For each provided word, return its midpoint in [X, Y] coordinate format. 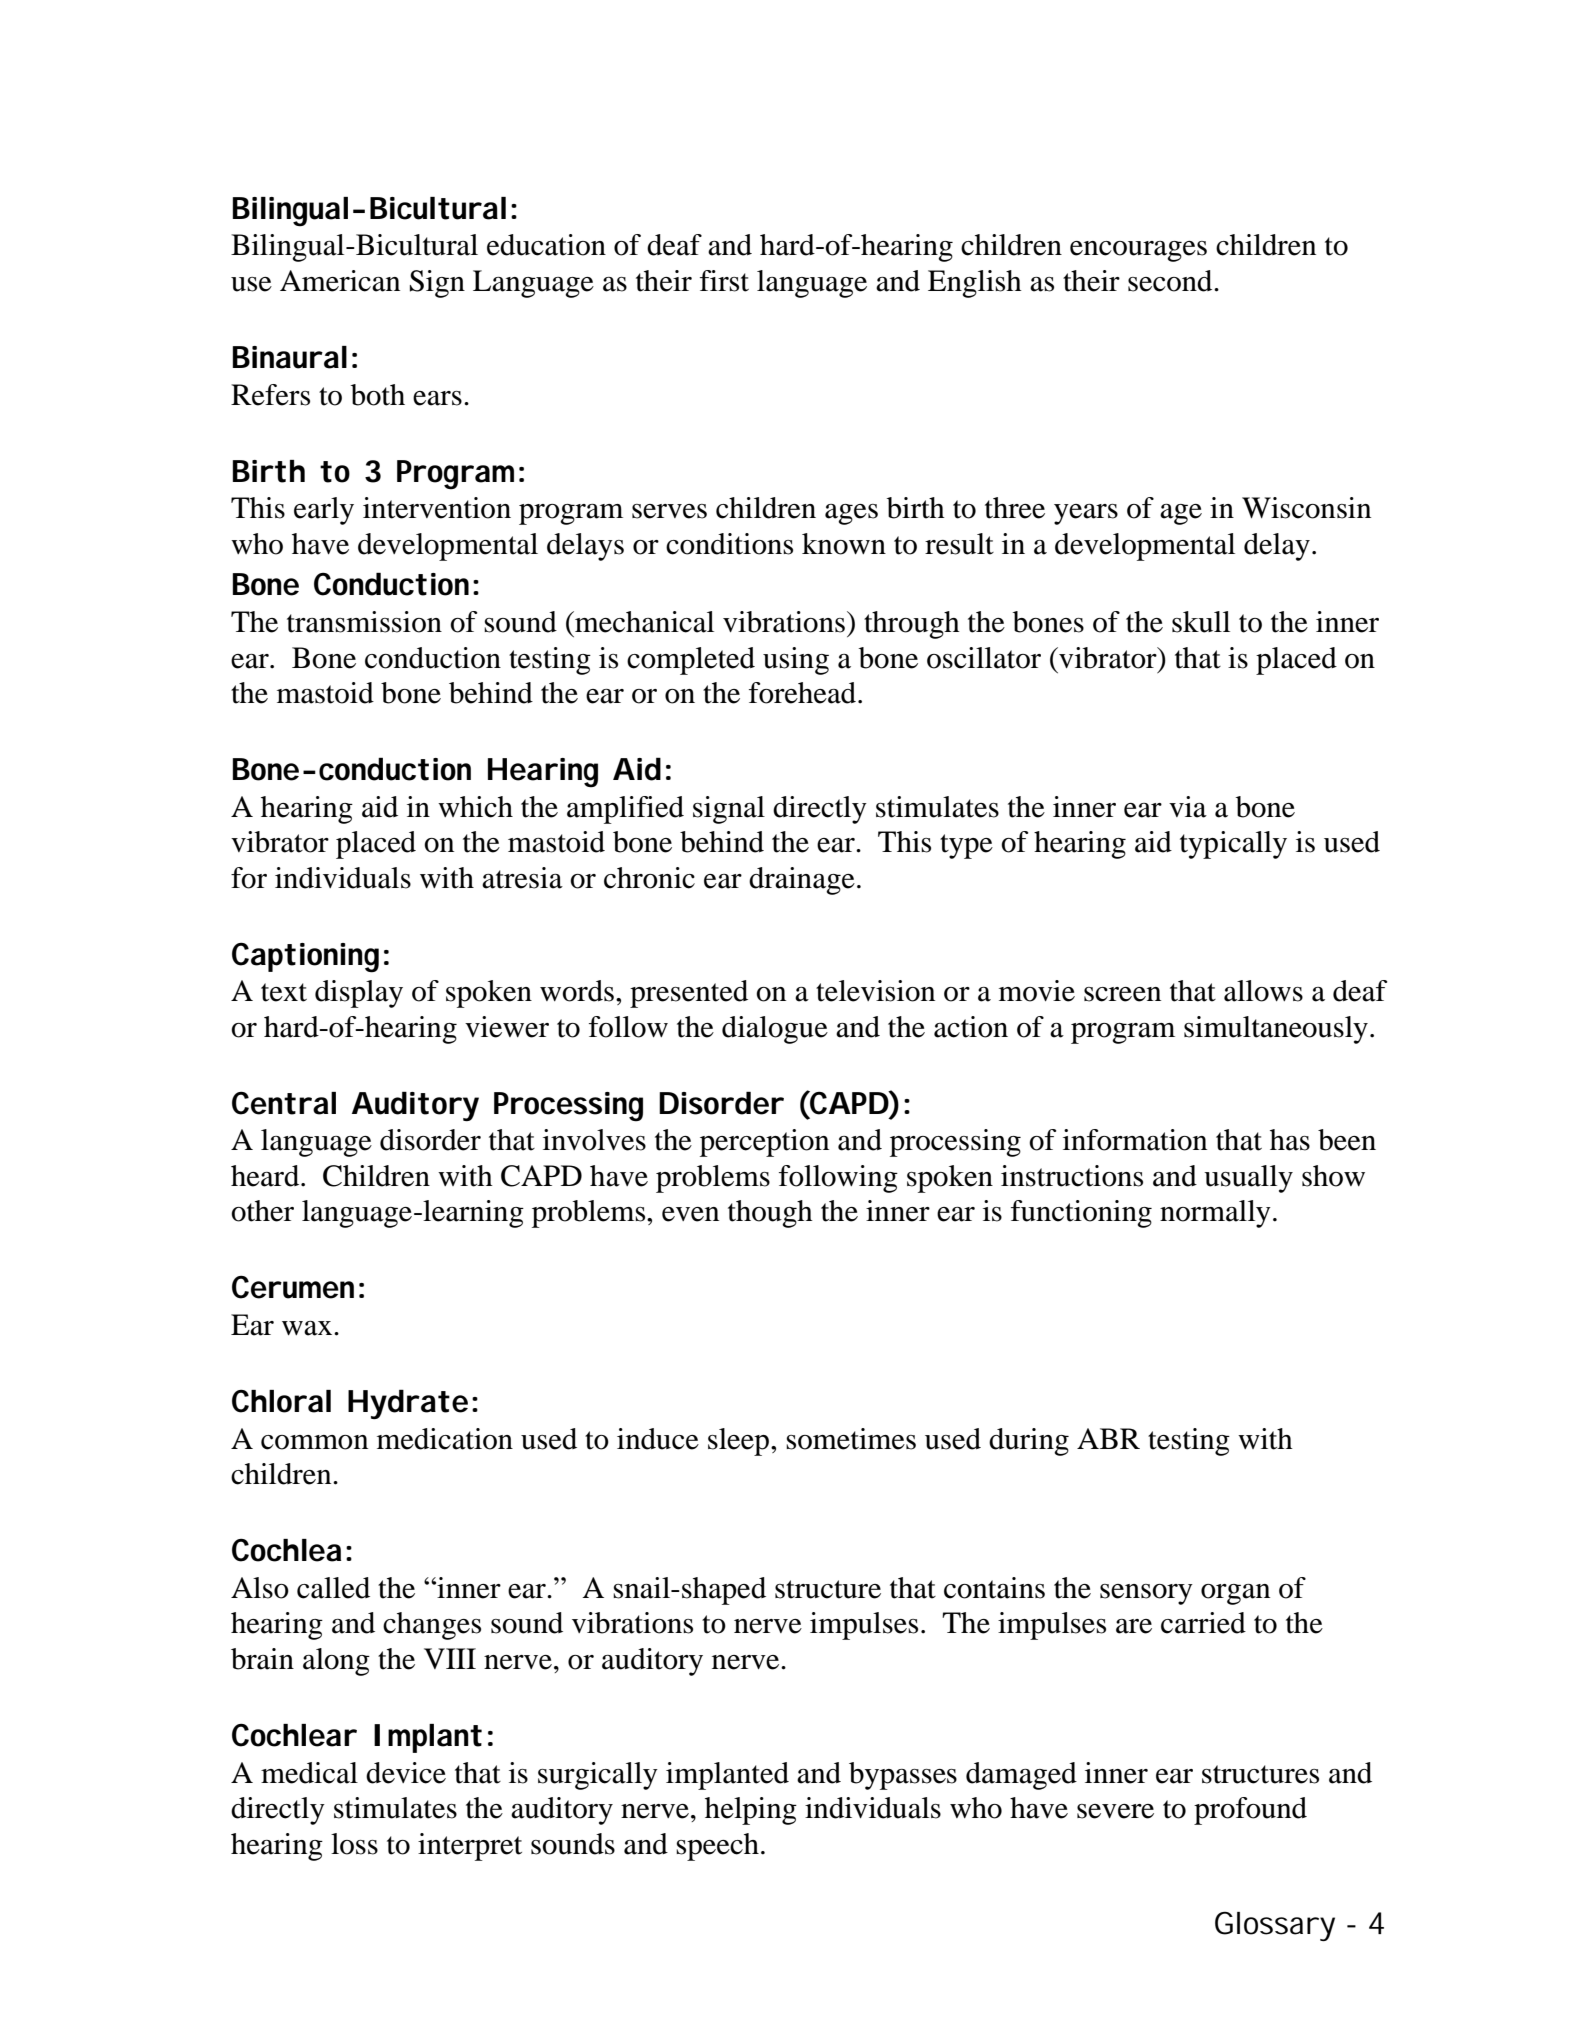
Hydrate [408, 1404]
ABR [1108, 1438]
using [796, 661]
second [1171, 281]
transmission [364, 622]
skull [1201, 622]
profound [1250, 1811]
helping [751, 1811]
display [359, 994]
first [724, 281]
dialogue [775, 1030]
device [406, 1773]
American [340, 281]
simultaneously [1276, 1030]
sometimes [851, 1439]
